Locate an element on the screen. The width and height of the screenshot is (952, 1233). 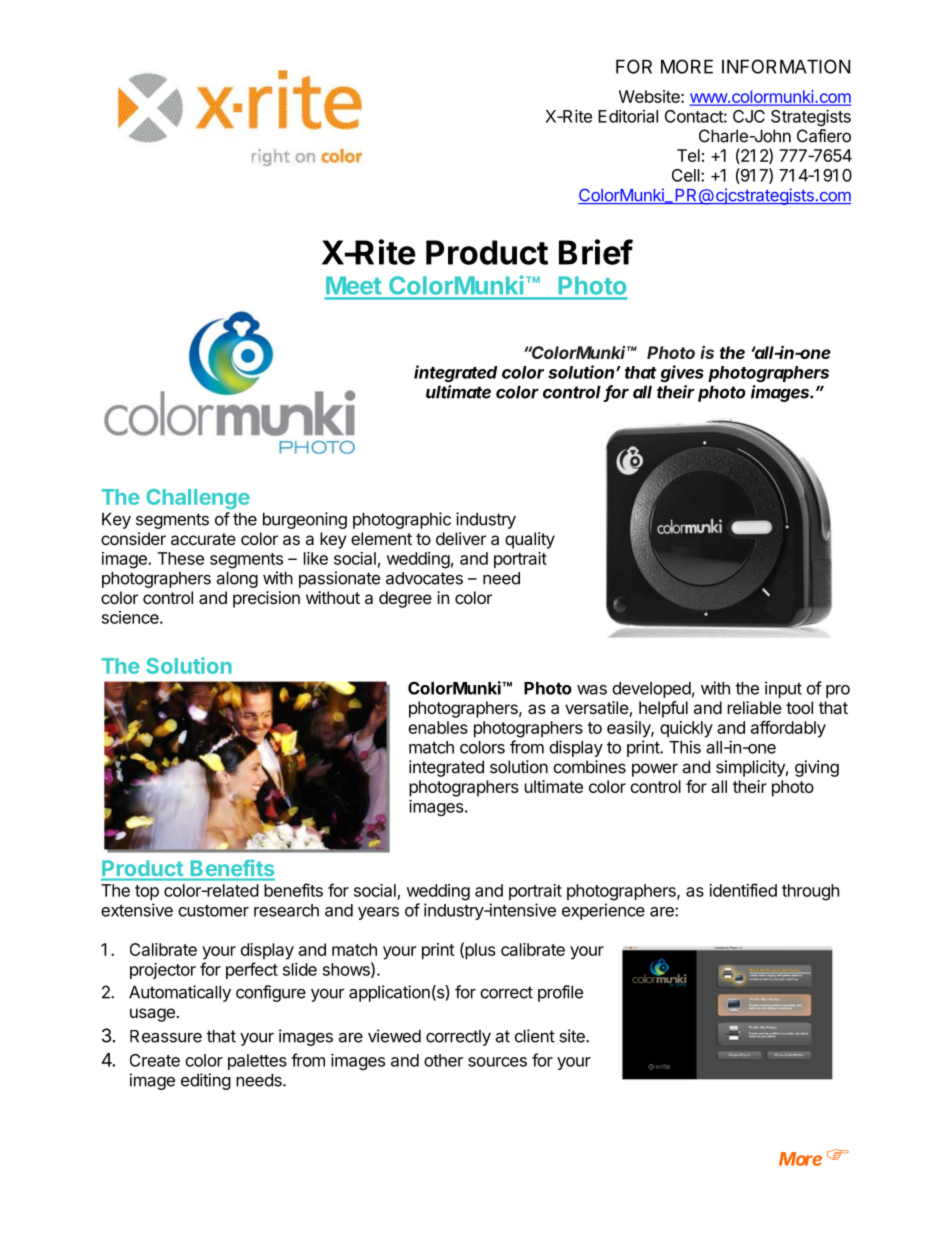
reliable is located at coordinates (755, 707).
